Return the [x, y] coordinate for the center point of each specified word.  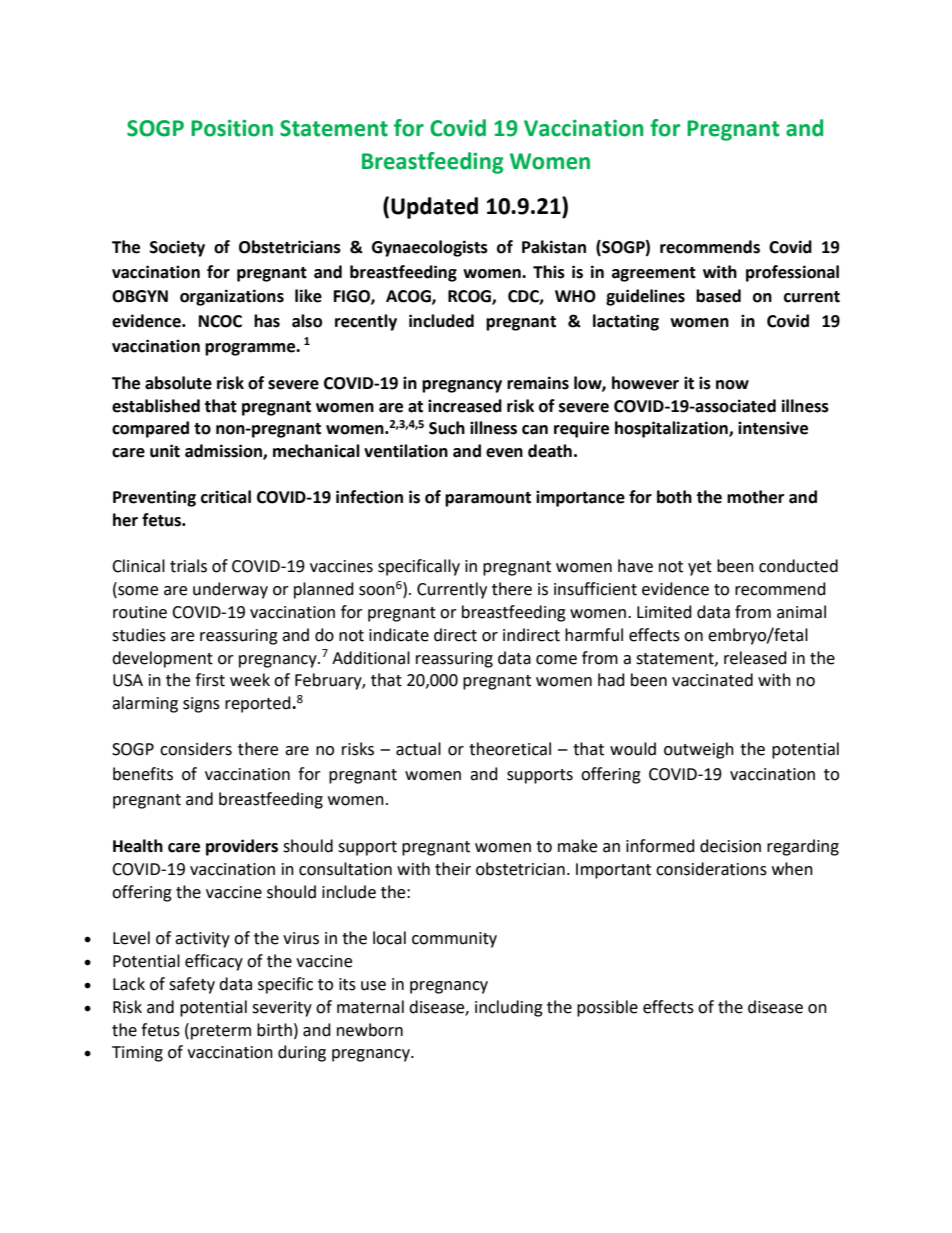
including [509, 1008]
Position [232, 128]
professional [792, 273]
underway [230, 590]
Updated [434, 208]
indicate [399, 635]
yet [700, 568]
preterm [221, 1032]
